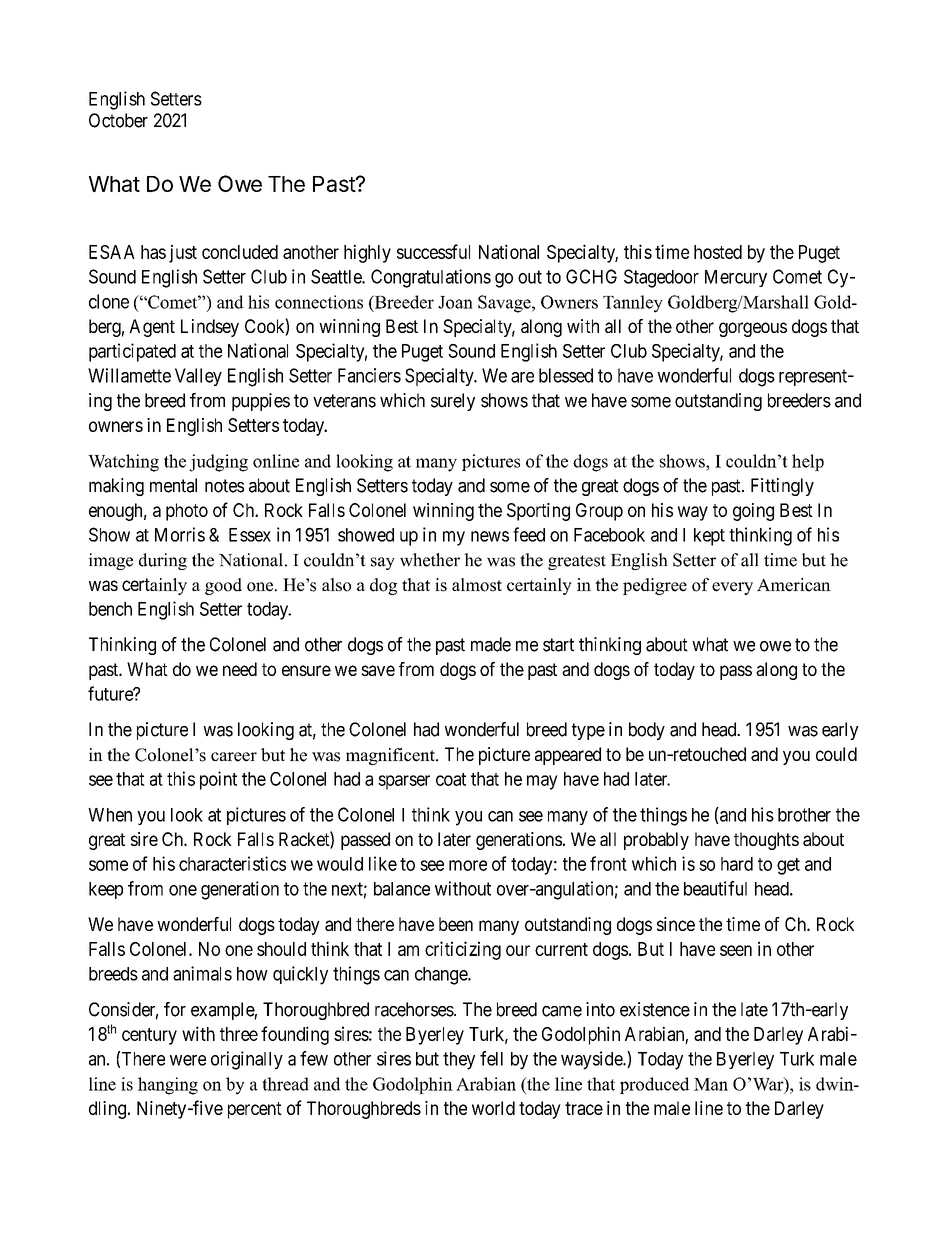 Image resolution: width=952 pixels, height=1233 pixels. What do you see at coordinates (459, 1061) in the document?
I see `they` at bounding box center [459, 1061].
